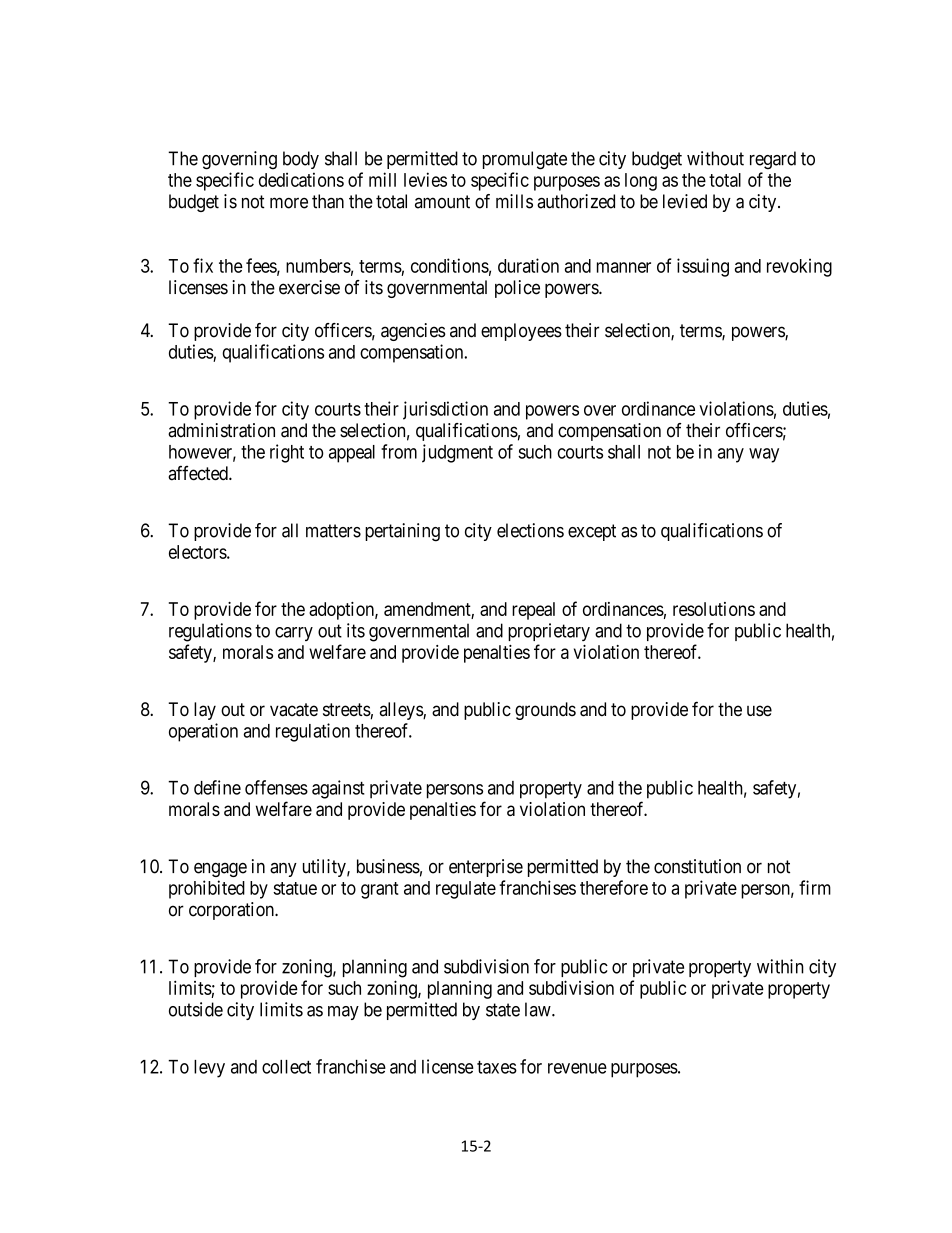 This image has width=952, height=1233. Describe the element at coordinates (759, 711) in the image. I see `use` at that location.
